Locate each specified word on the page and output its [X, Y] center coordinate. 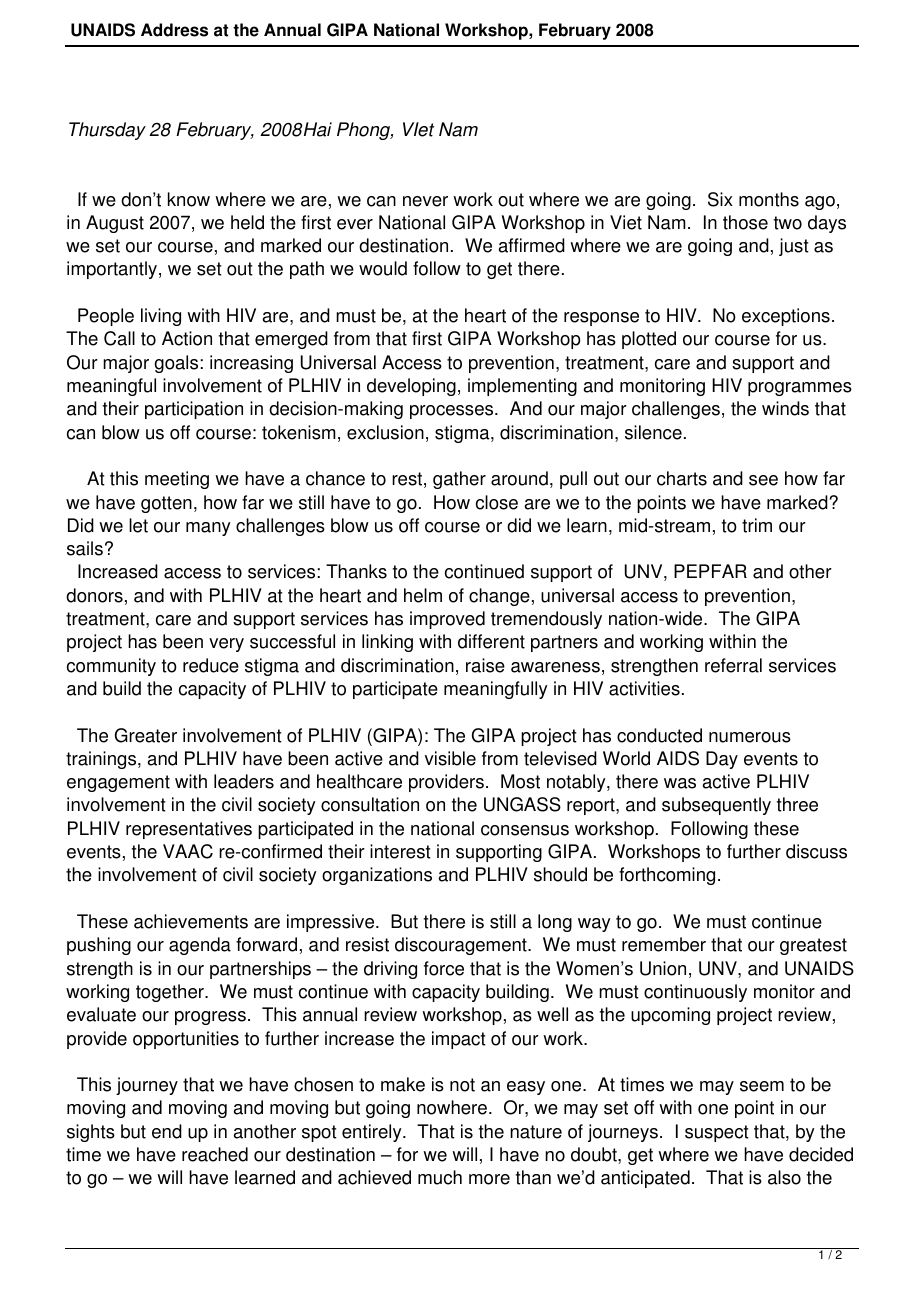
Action [187, 338]
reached [215, 1154]
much [440, 1177]
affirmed [532, 245]
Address [174, 30]
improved [447, 620]
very [226, 645]
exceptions [786, 317]
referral [733, 665]
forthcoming [667, 876]
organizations [377, 876]
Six [720, 199]
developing [411, 387]
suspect [717, 1133]
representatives [189, 830]
